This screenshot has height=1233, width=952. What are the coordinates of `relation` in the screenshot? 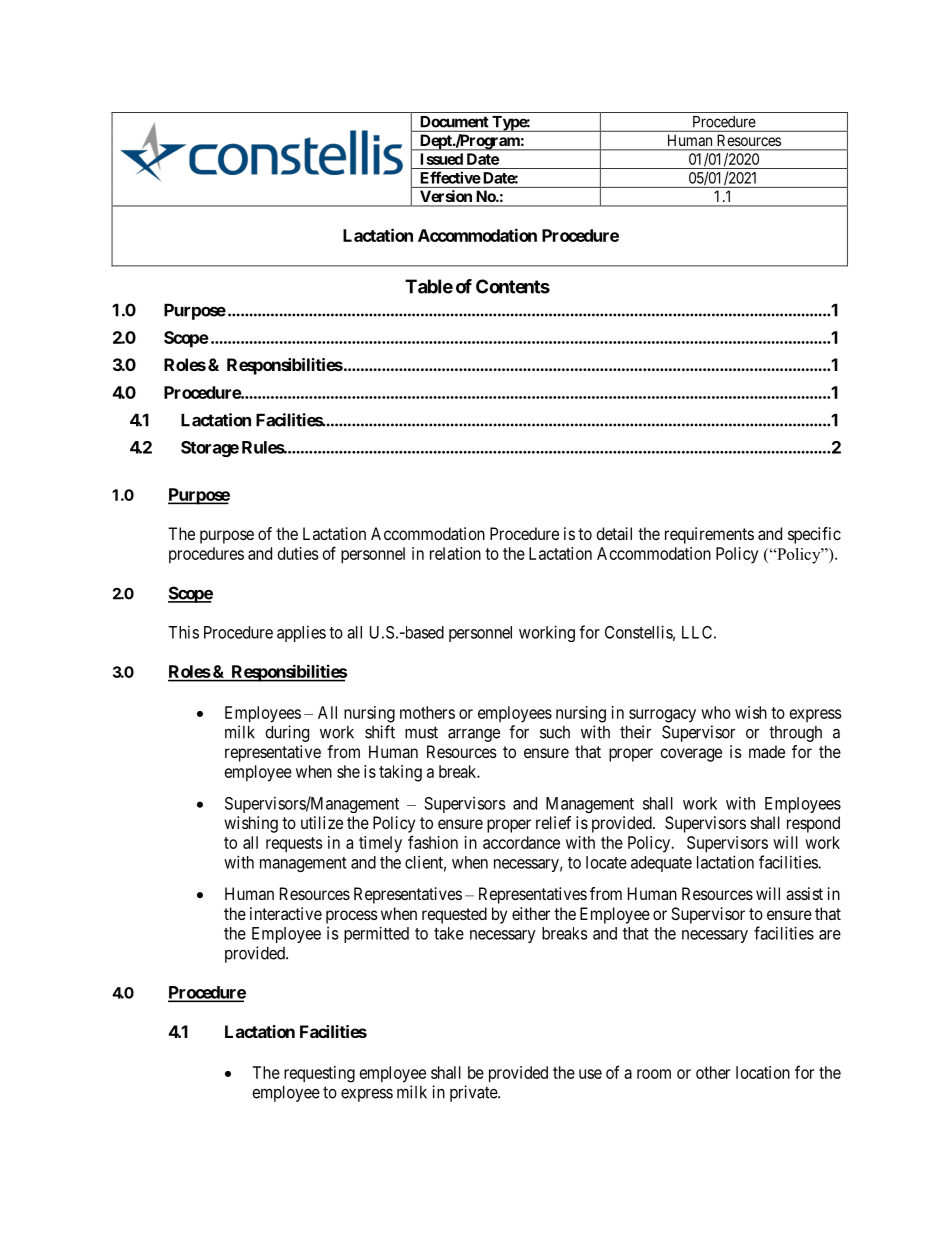 It's located at (455, 553).
